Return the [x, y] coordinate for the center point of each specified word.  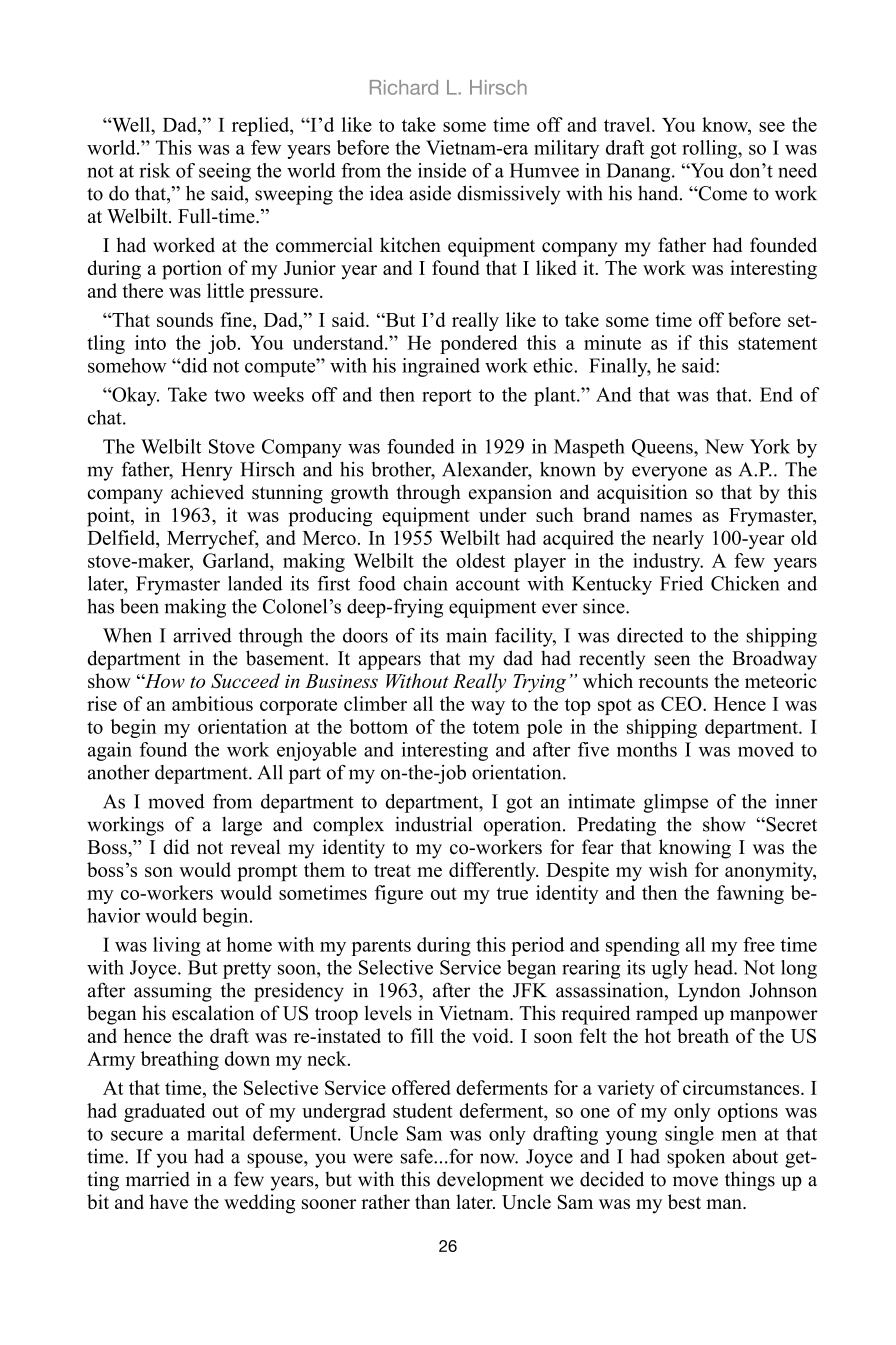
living [177, 946]
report [446, 397]
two [230, 395]
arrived [202, 635]
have [168, 1201]
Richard [404, 87]
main [466, 635]
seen [672, 660]
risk [155, 170]
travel [628, 124]
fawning [750, 894]
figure [399, 894]
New [724, 446]
